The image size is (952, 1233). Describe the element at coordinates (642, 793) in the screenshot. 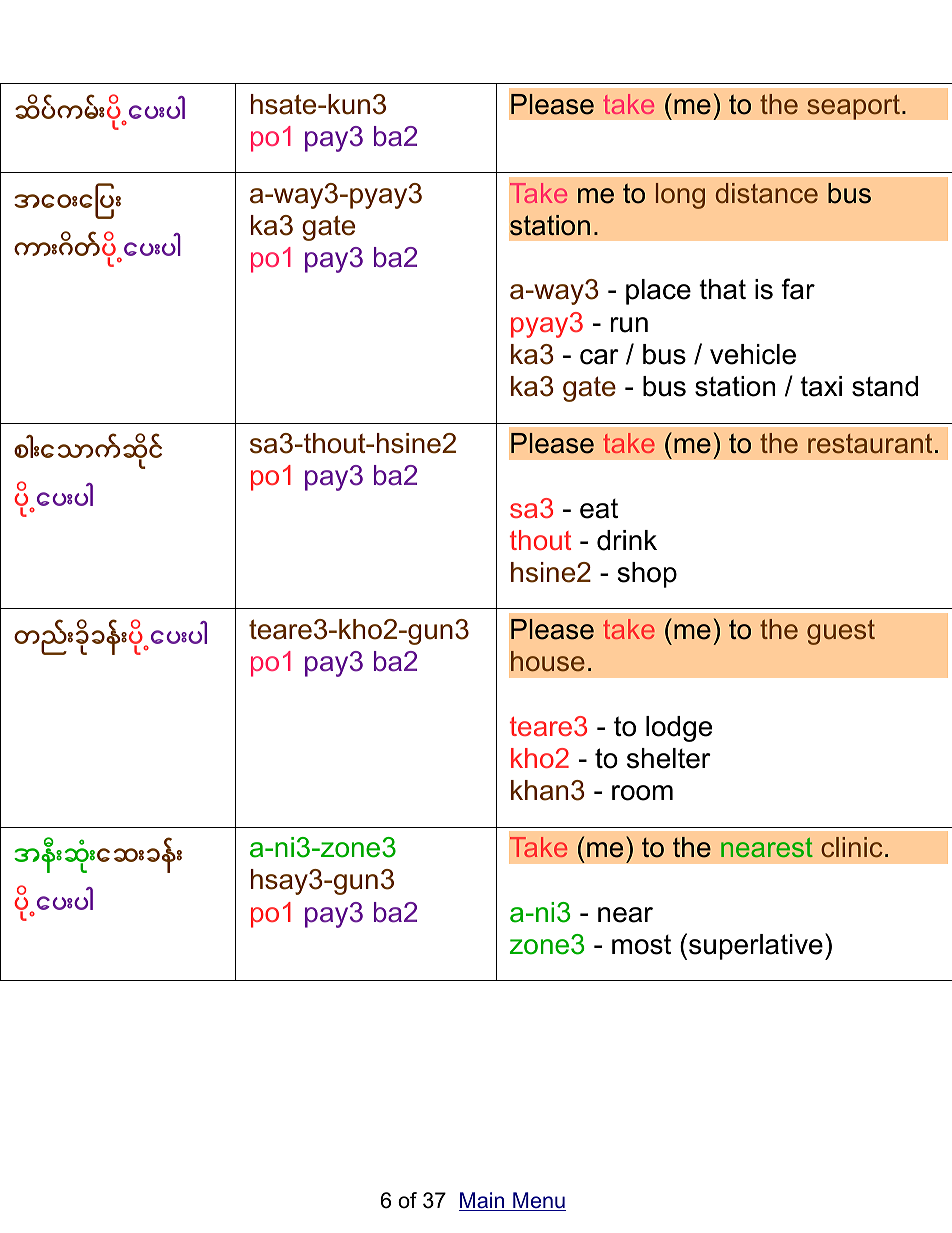

I see `room` at that location.
